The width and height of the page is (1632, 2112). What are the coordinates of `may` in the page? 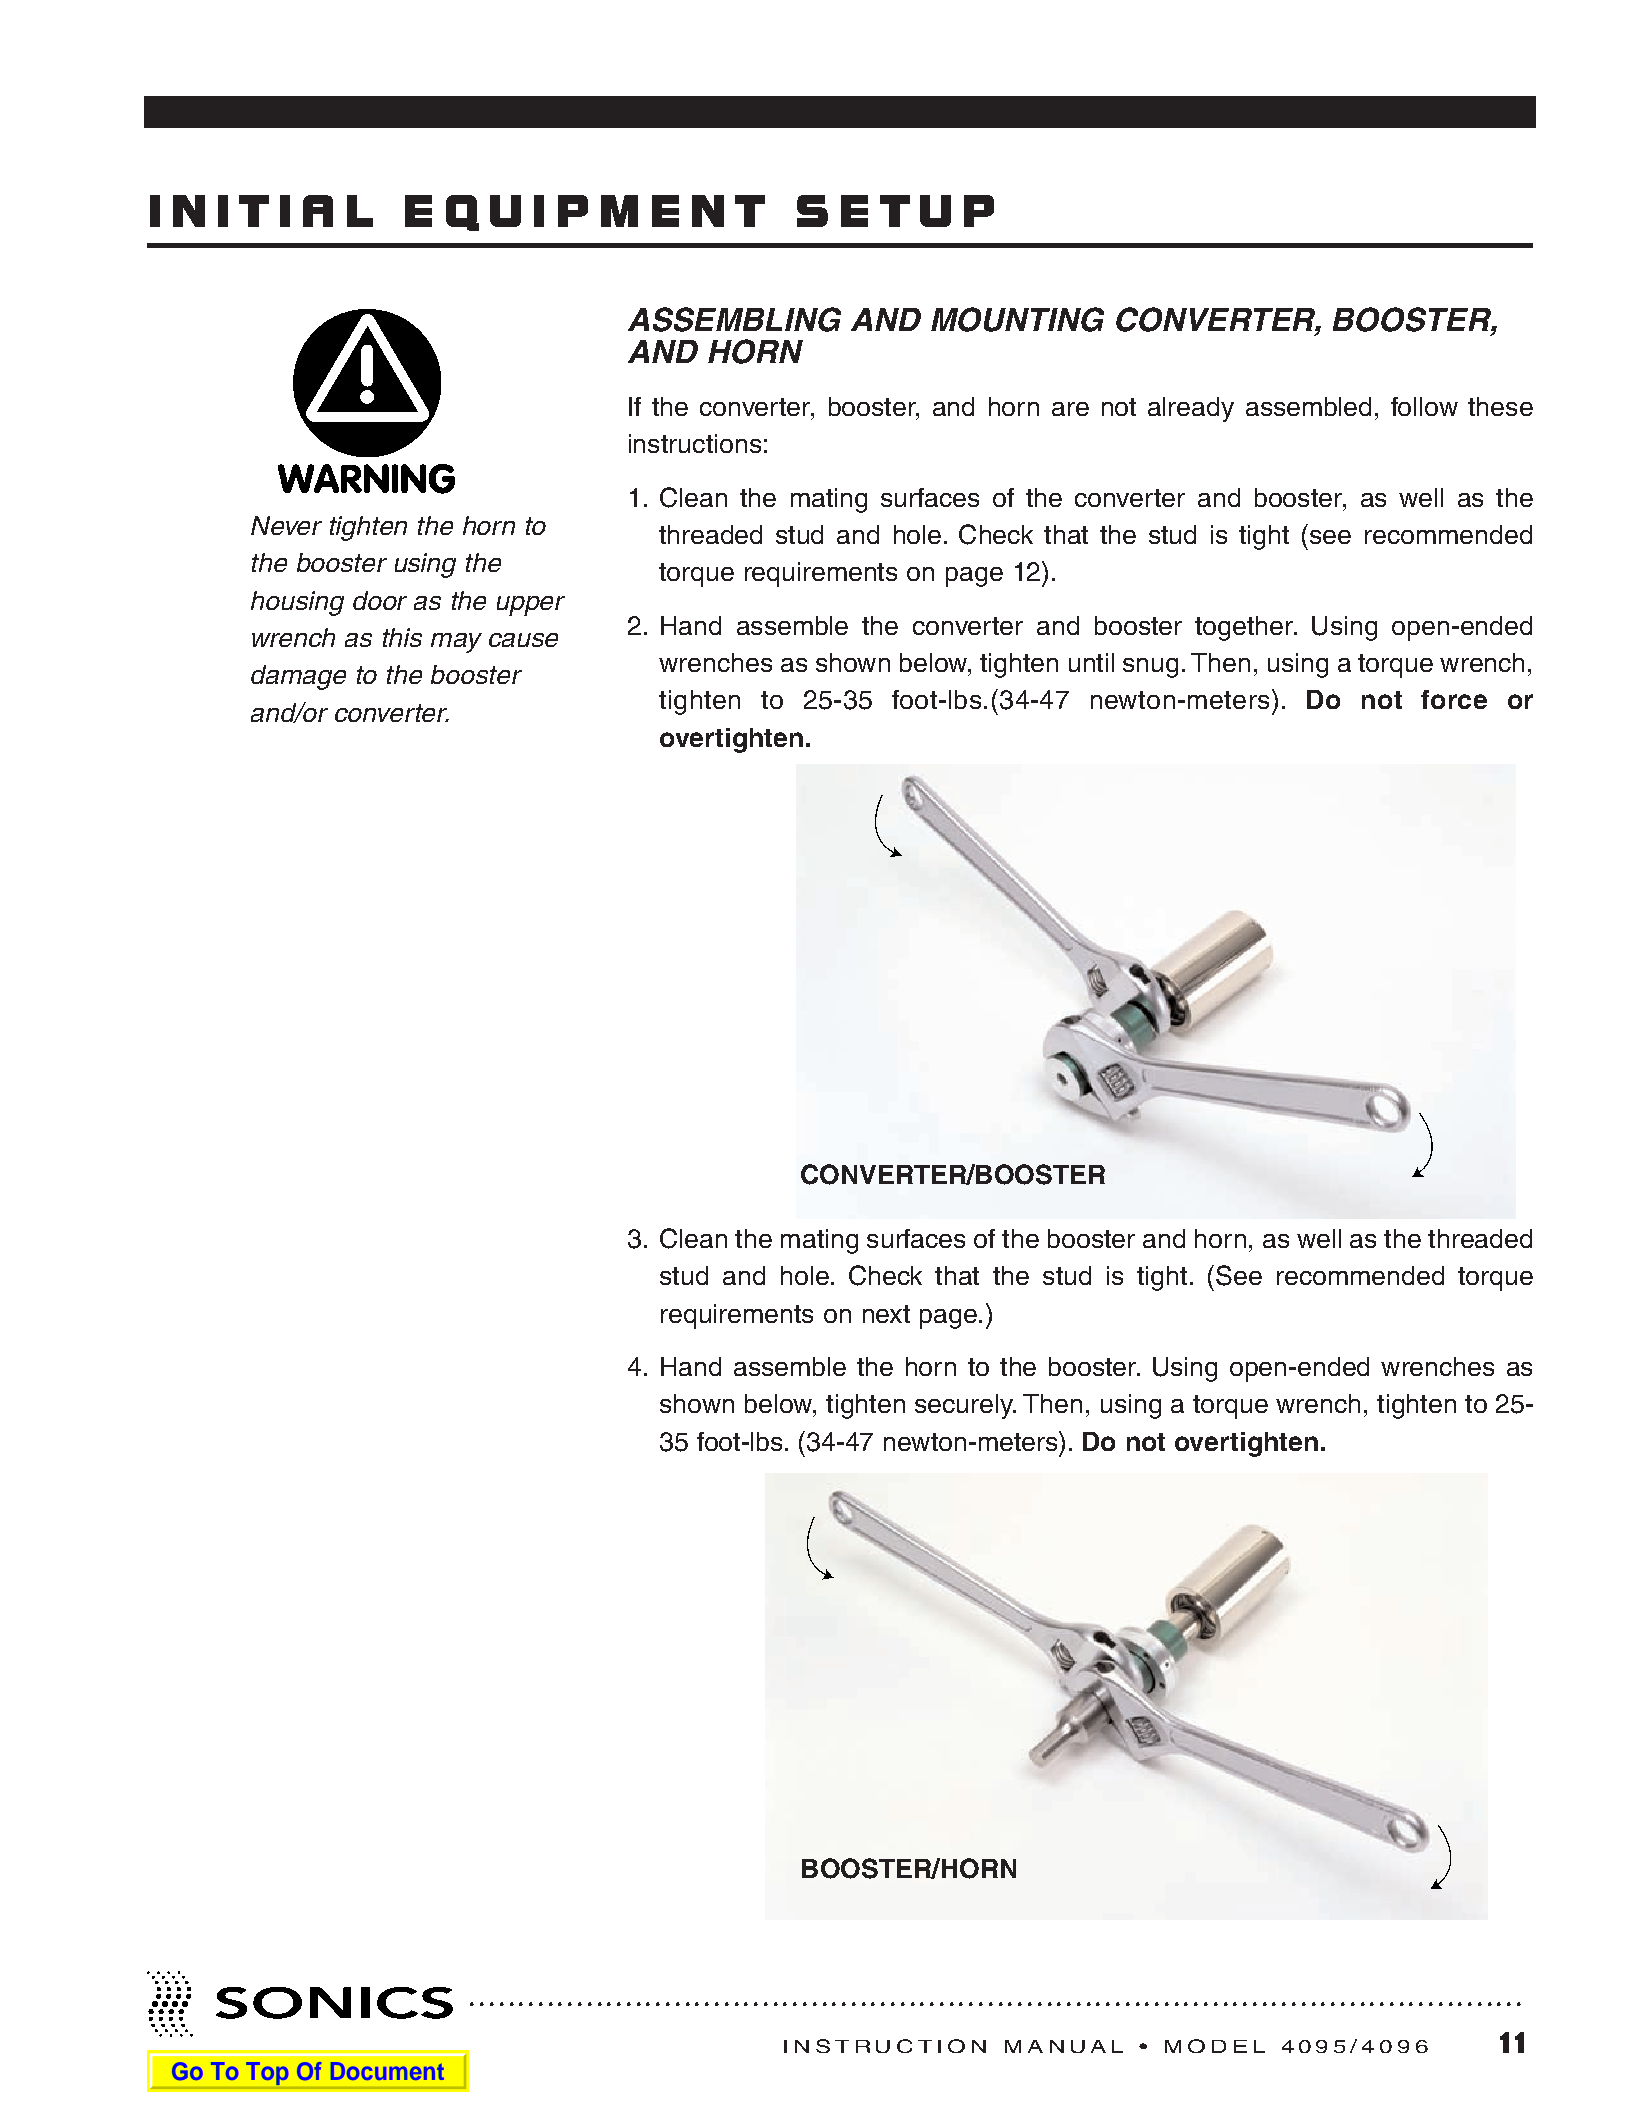 It's located at (456, 643).
